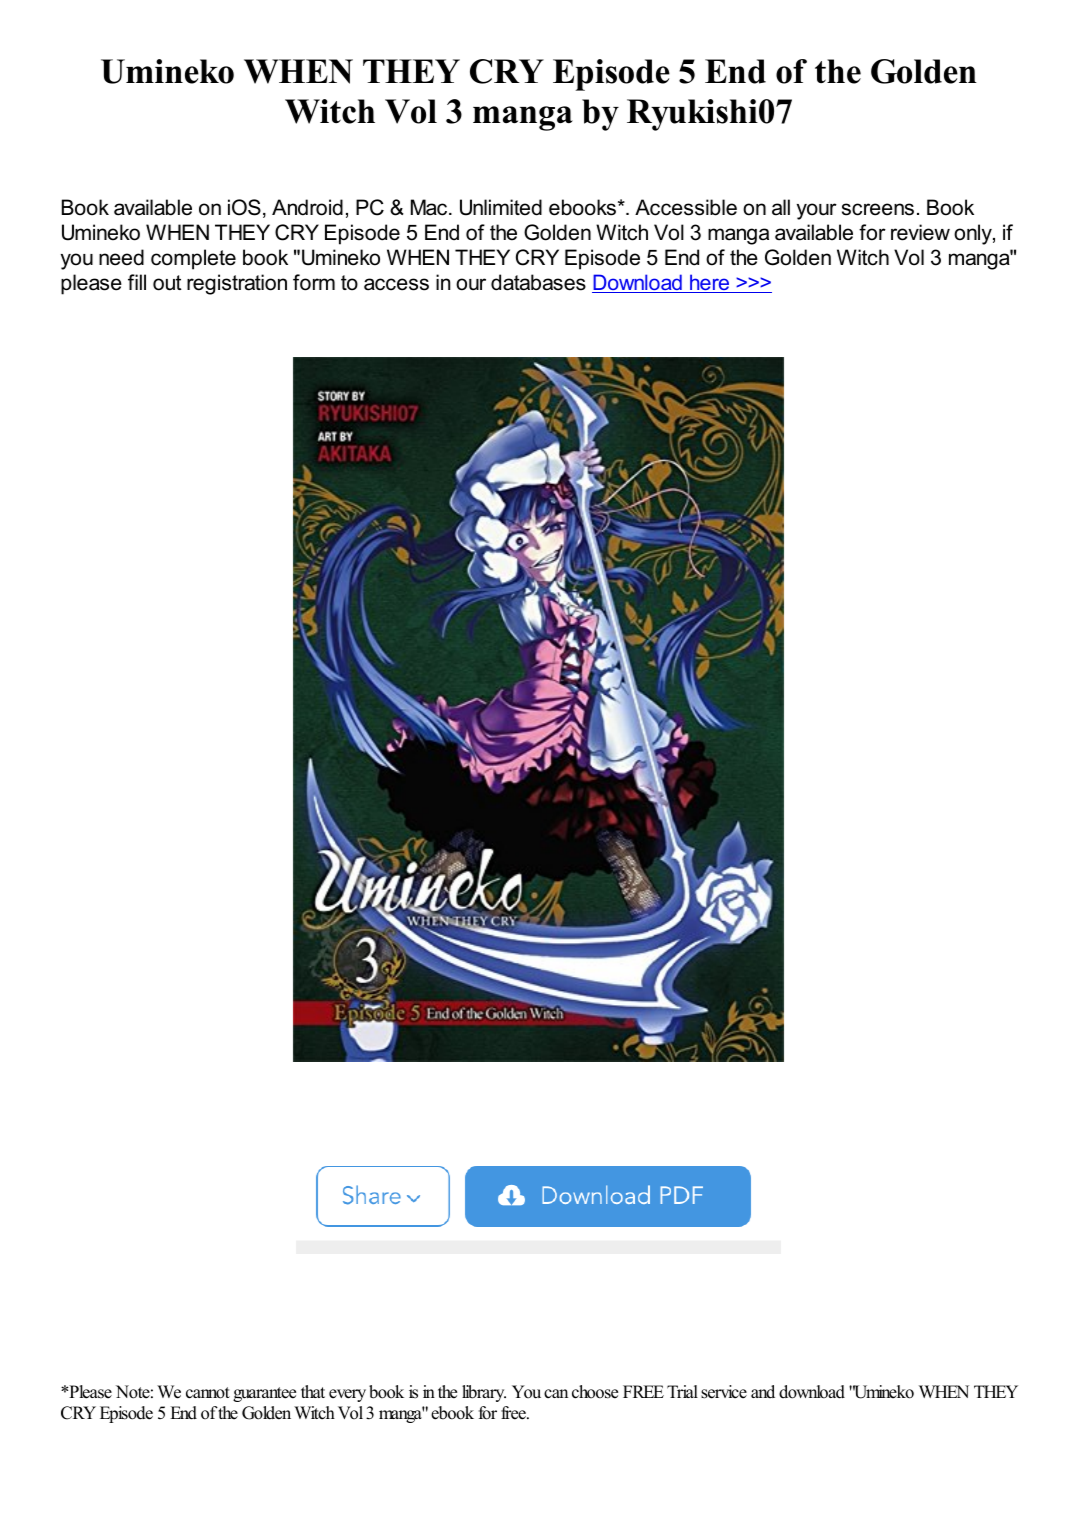  Describe the element at coordinates (430, 207) in the screenshot. I see `Mac` at that location.
